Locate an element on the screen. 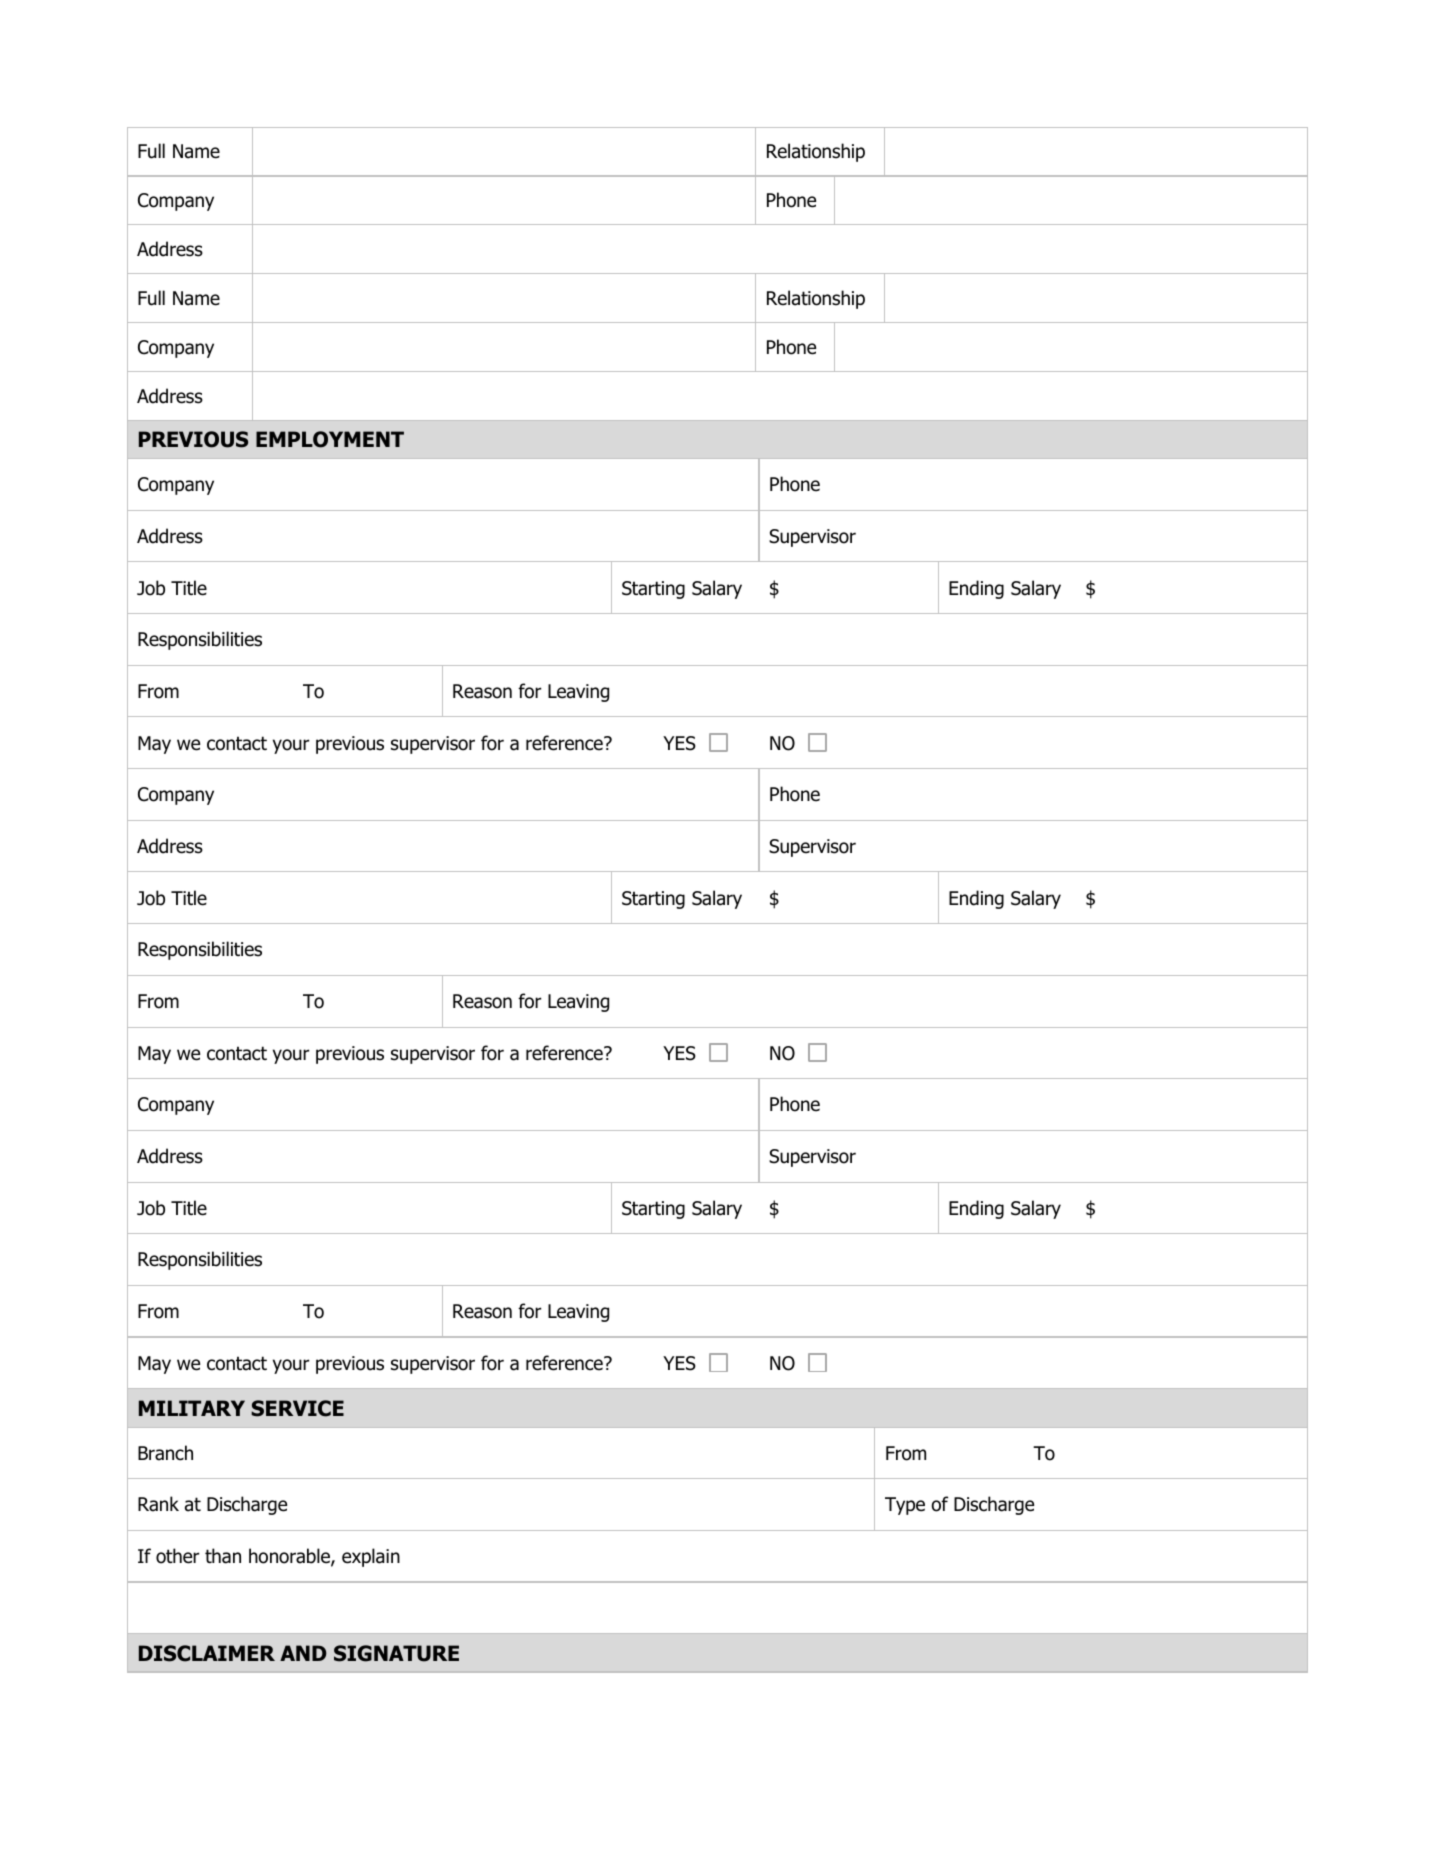 This screenshot has height=1856, width=1434. explain is located at coordinates (371, 1557).
